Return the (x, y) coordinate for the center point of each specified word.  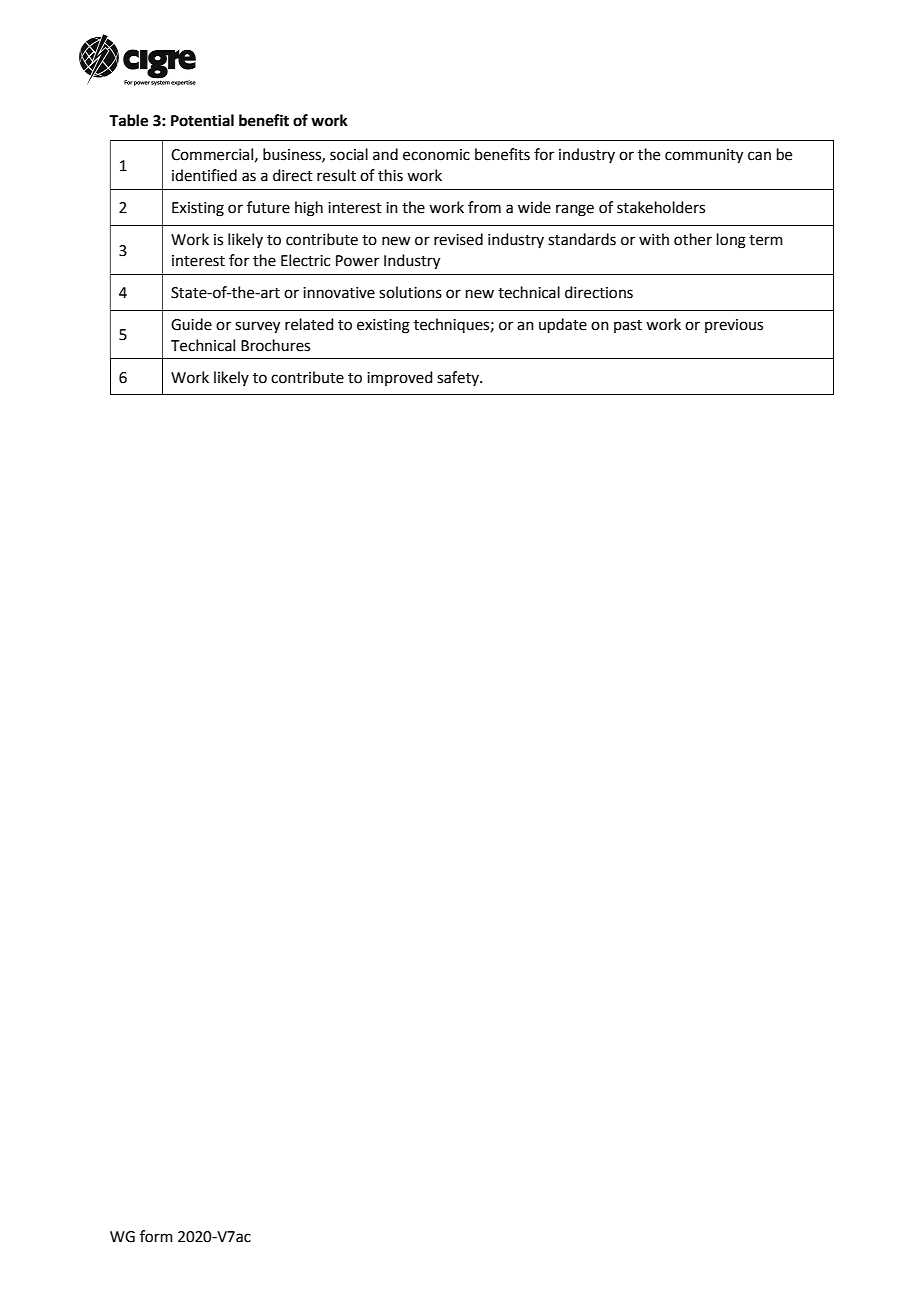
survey (257, 327)
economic (436, 155)
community (704, 156)
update (563, 325)
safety (459, 378)
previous (734, 326)
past (628, 326)
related (309, 324)
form (156, 1236)
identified (204, 175)
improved (400, 378)
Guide (191, 324)
